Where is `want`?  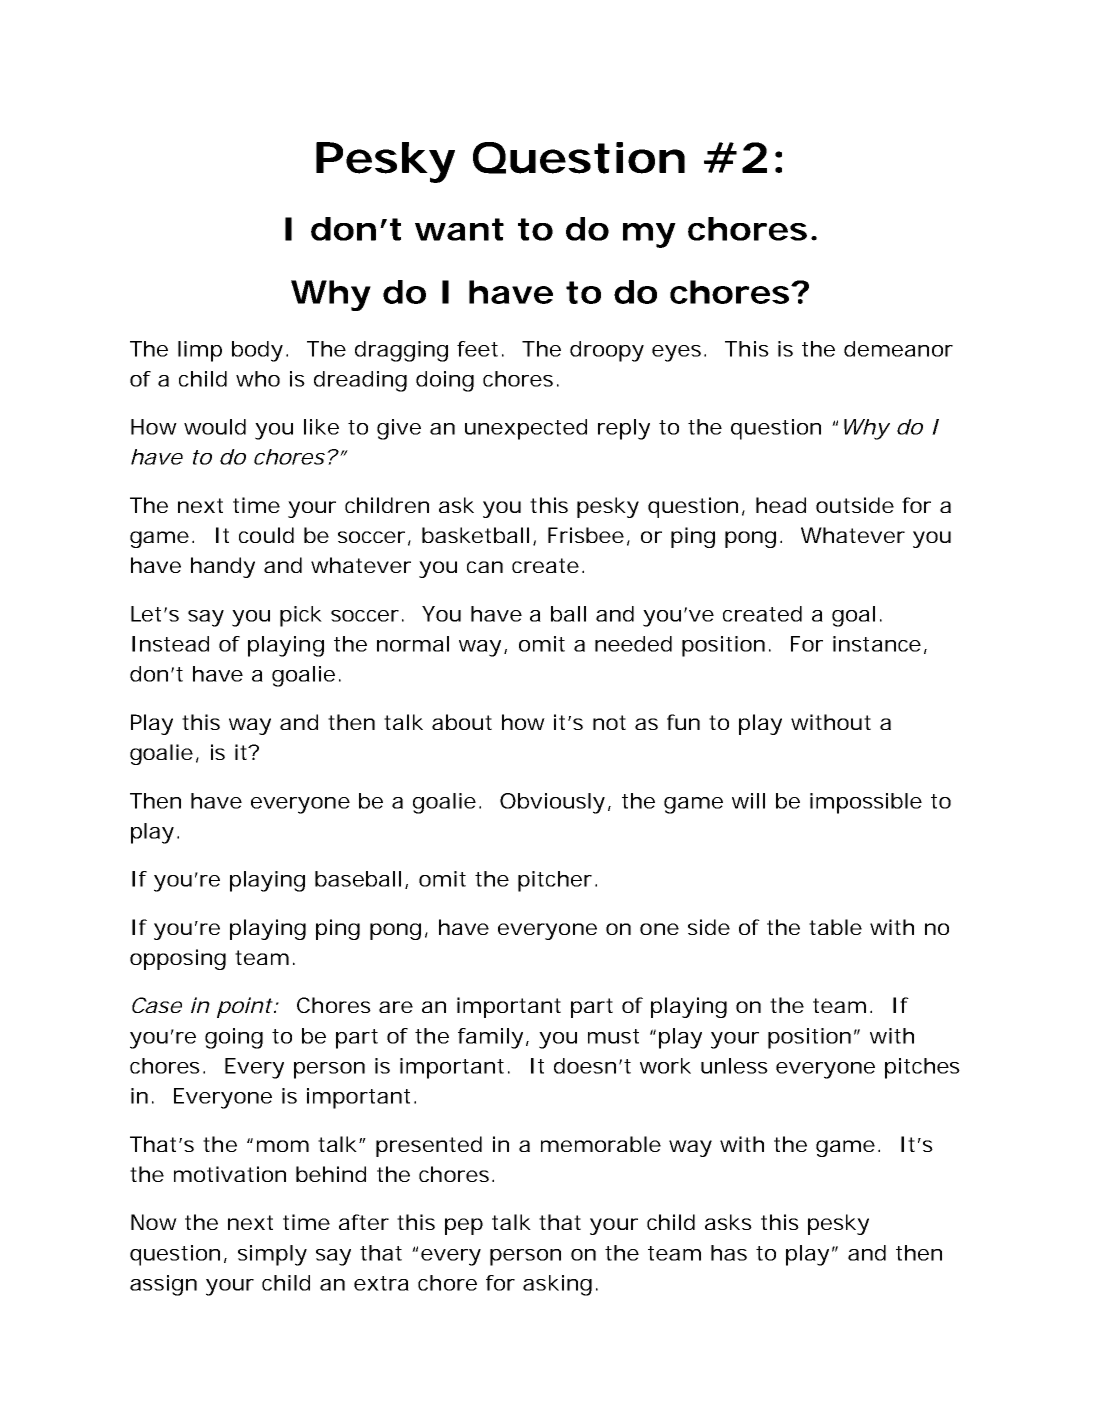 want is located at coordinates (459, 229).
